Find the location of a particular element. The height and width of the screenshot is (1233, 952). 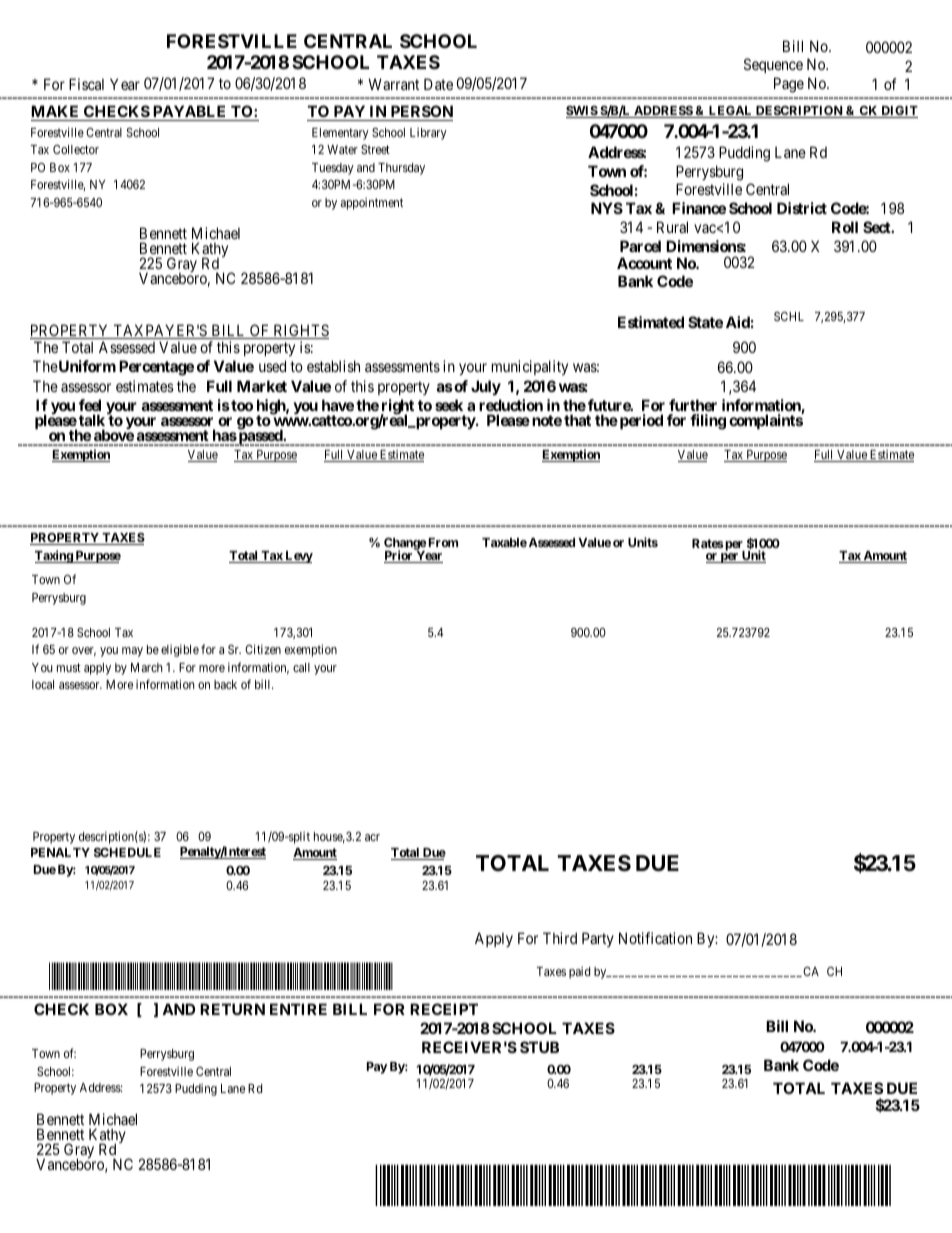

State is located at coordinates (705, 322).
